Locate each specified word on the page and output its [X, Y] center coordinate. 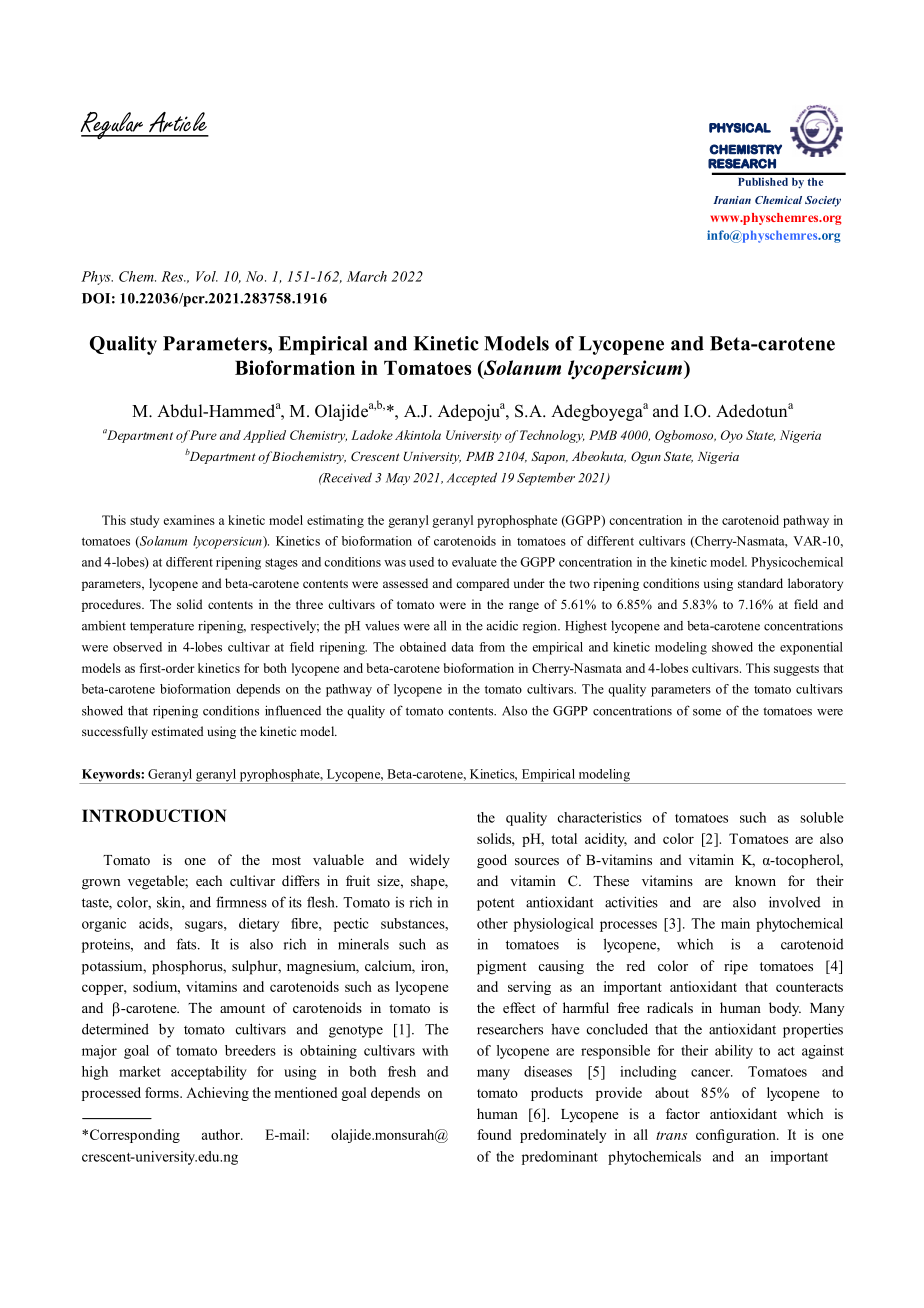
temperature [162, 628]
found [494, 1134]
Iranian [732, 200]
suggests [796, 670]
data [462, 647]
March [367, 276]
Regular [113, 125]
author [222, 1134]
